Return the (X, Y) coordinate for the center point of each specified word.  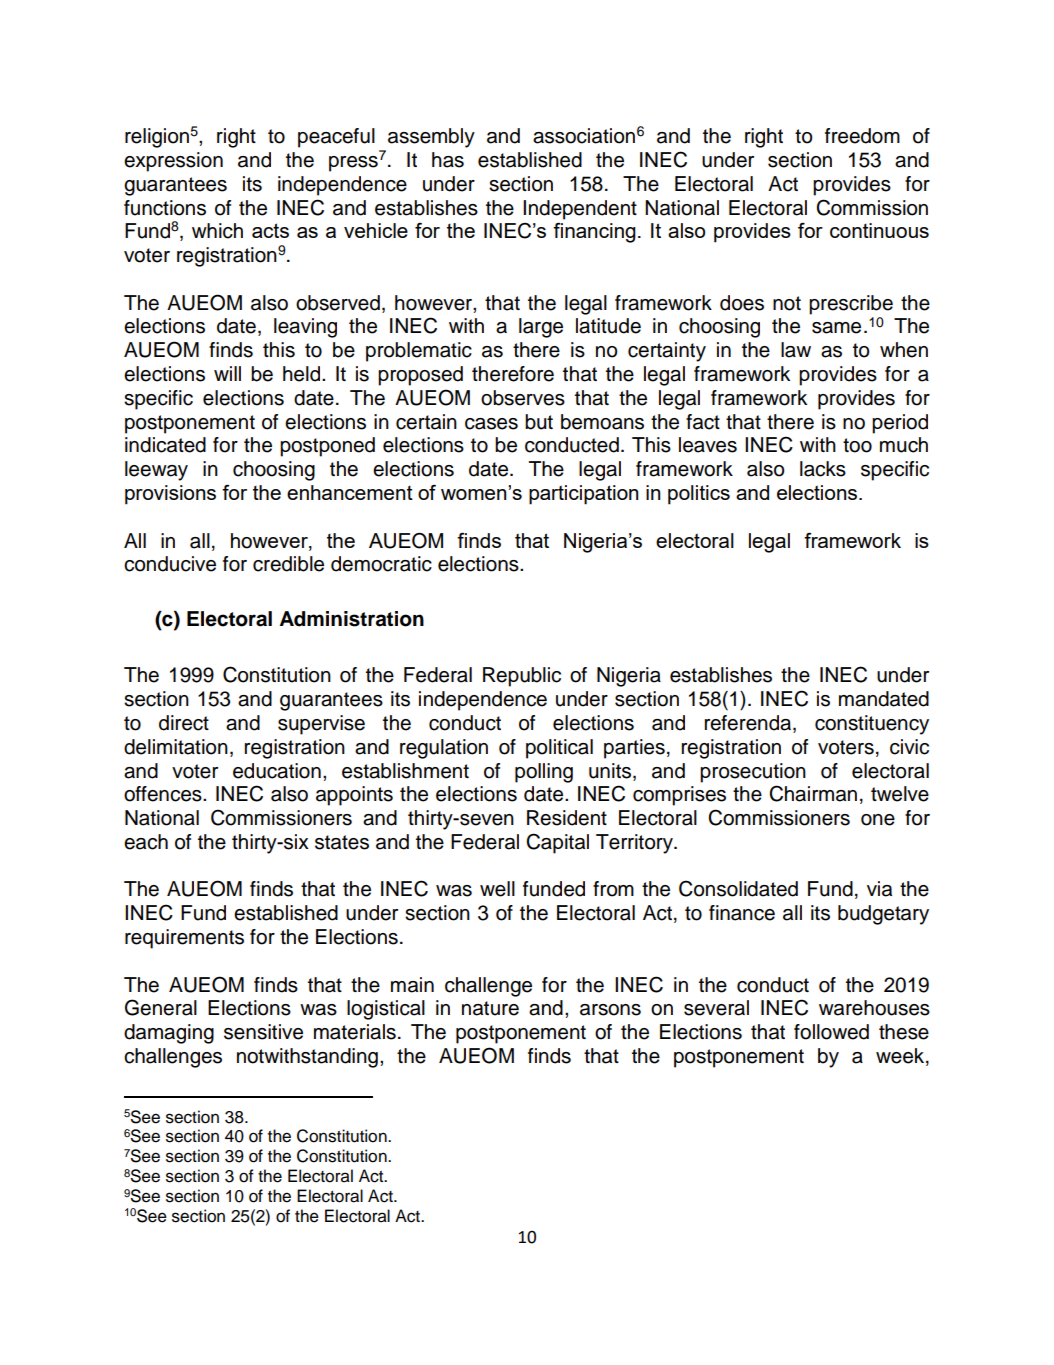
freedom (862, 136)
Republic (522, 677)
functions (165, 208)
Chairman (813, 793)
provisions (170, 495)
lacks (823, 469)
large (541, 328)
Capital (557, 843)
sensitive (263, 1032)
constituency (872, 725)
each (146, 842)
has (448, 160)
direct (184, 723)
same (836, 328)
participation (584, 495)
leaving (305, 328)
